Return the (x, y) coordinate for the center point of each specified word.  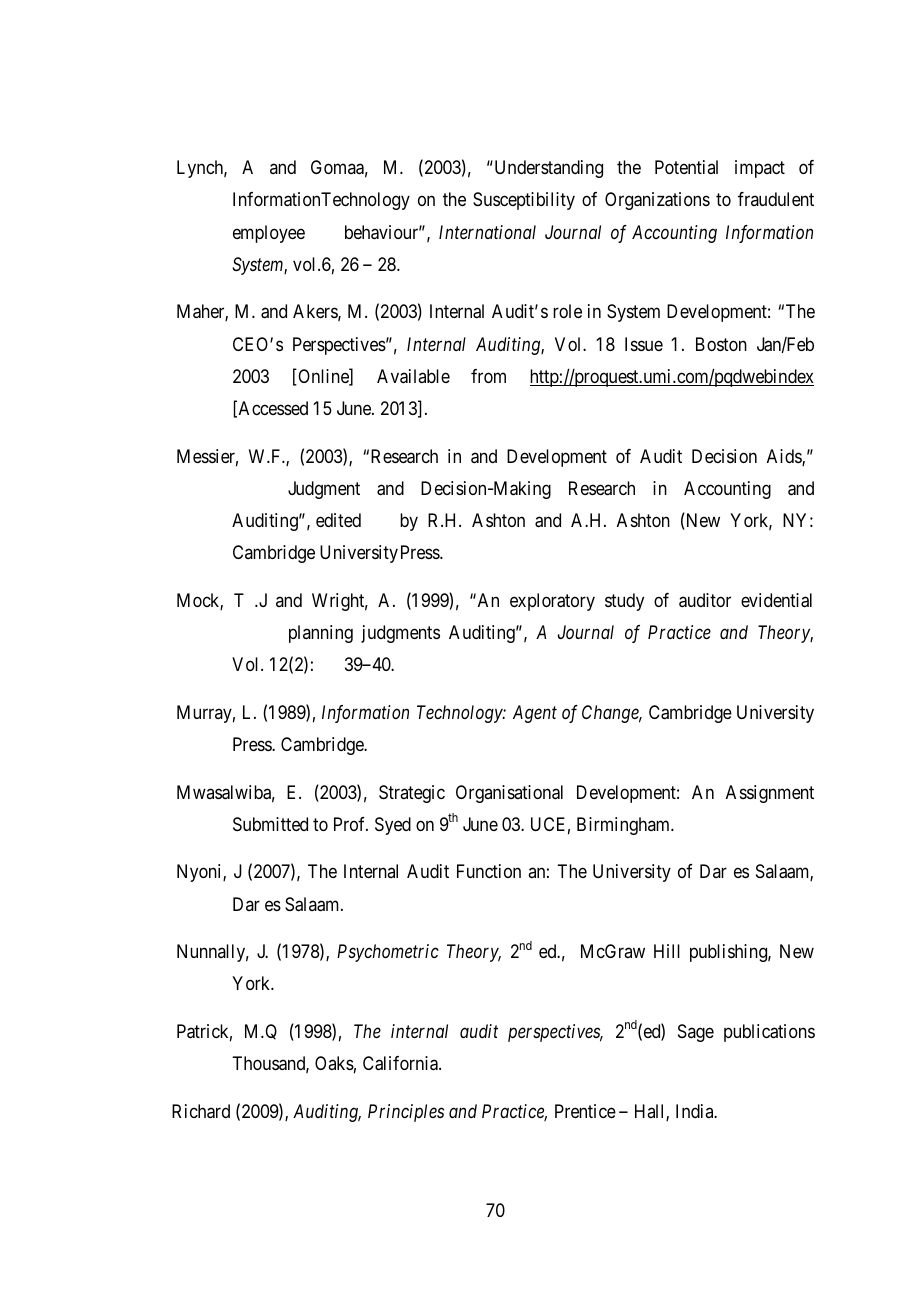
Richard (201, 1111)
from (488, 376)
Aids (785, 457)
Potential (686, 167)
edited (338, 520)
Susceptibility (524, 201)
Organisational (509, 794)
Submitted (270, 824)
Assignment (770, 794)
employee (269, 234)
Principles (406, 1113)
